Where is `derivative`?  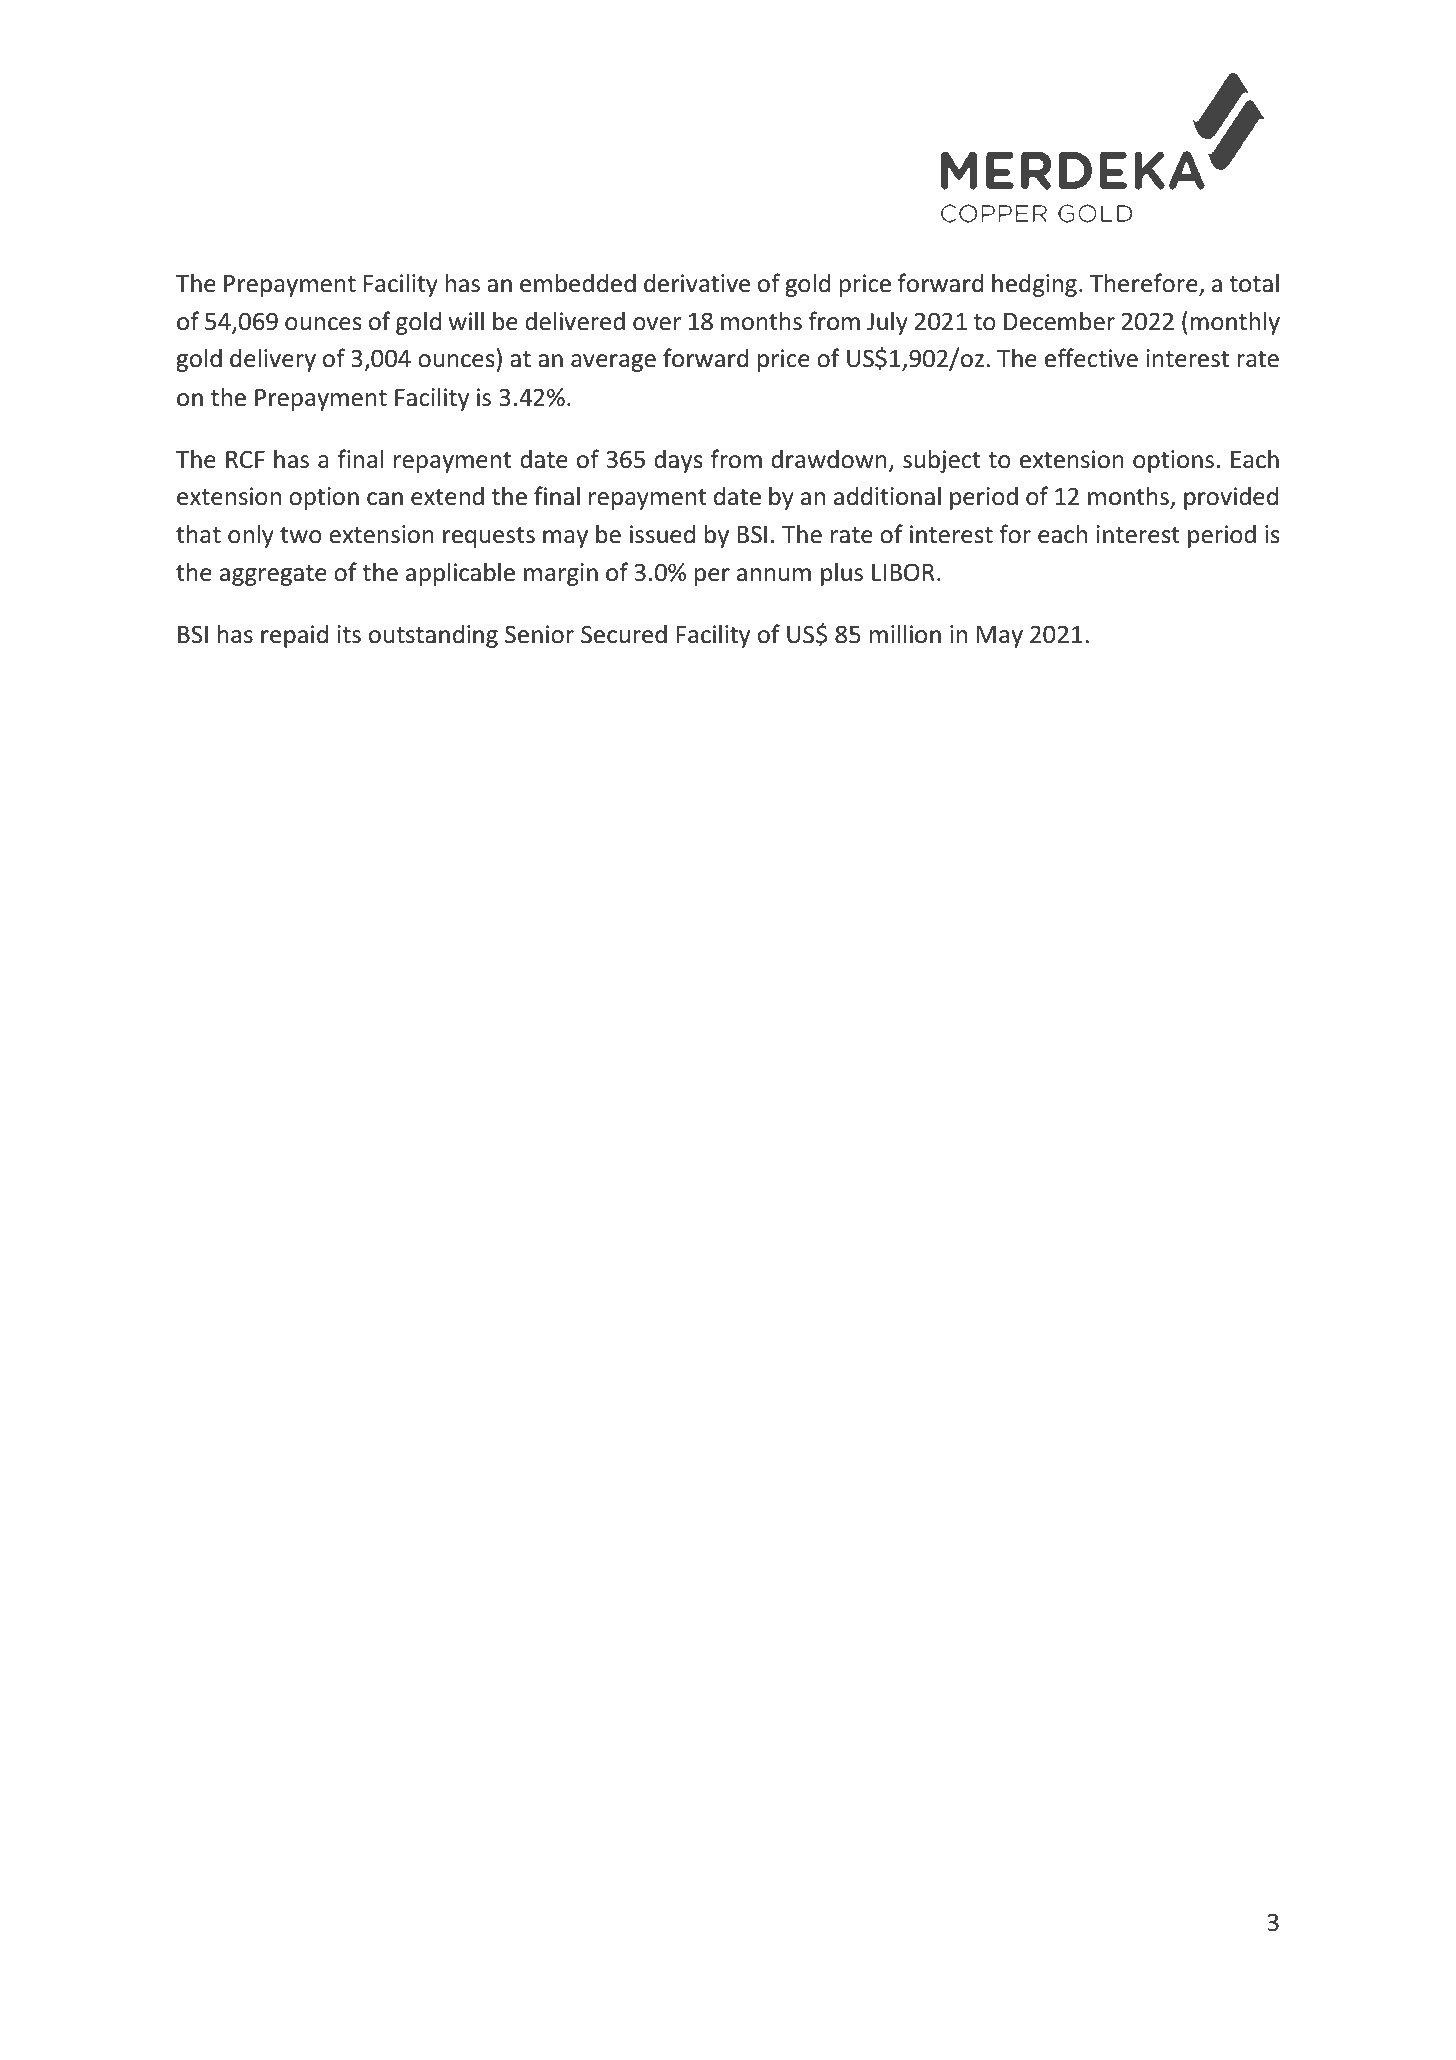
derivative is located at coordinates (697, 283).
